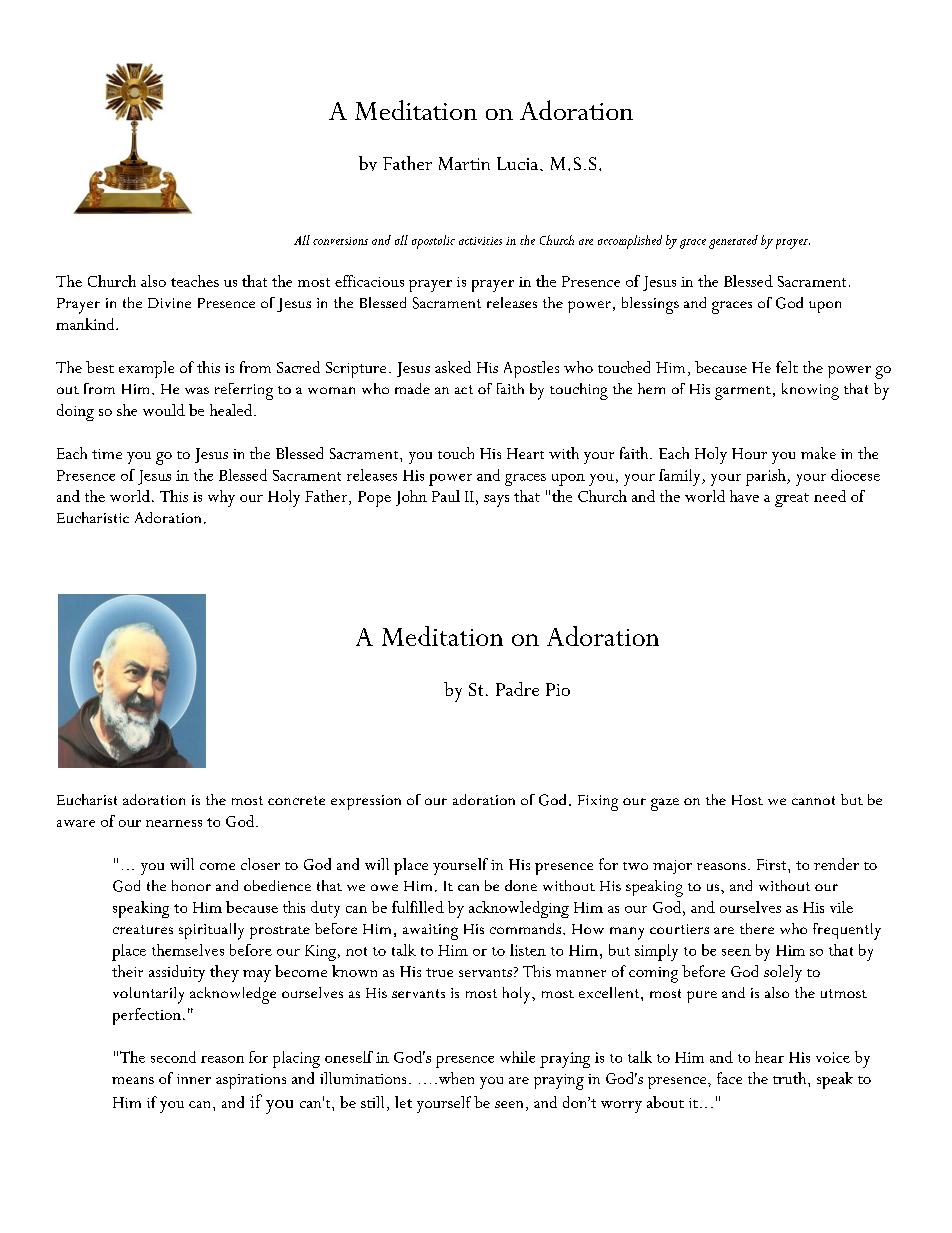 This screenshot has height=1233, width=952. Describe the element at coordinates (733, 242) in the screenshot. I see `generated` at that location.
